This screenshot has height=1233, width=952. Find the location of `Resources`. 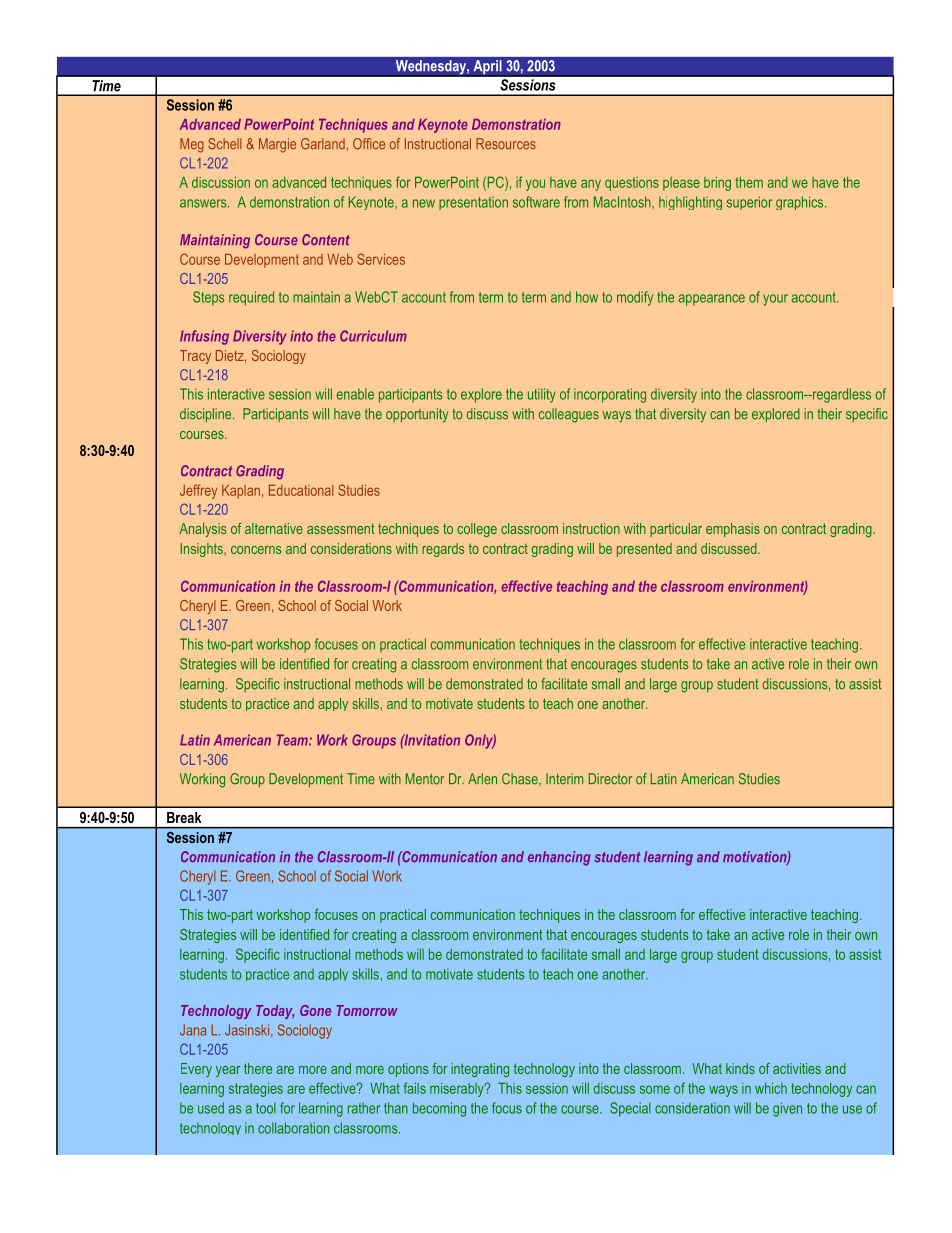

Resources is located at coordinates (506, 144).
